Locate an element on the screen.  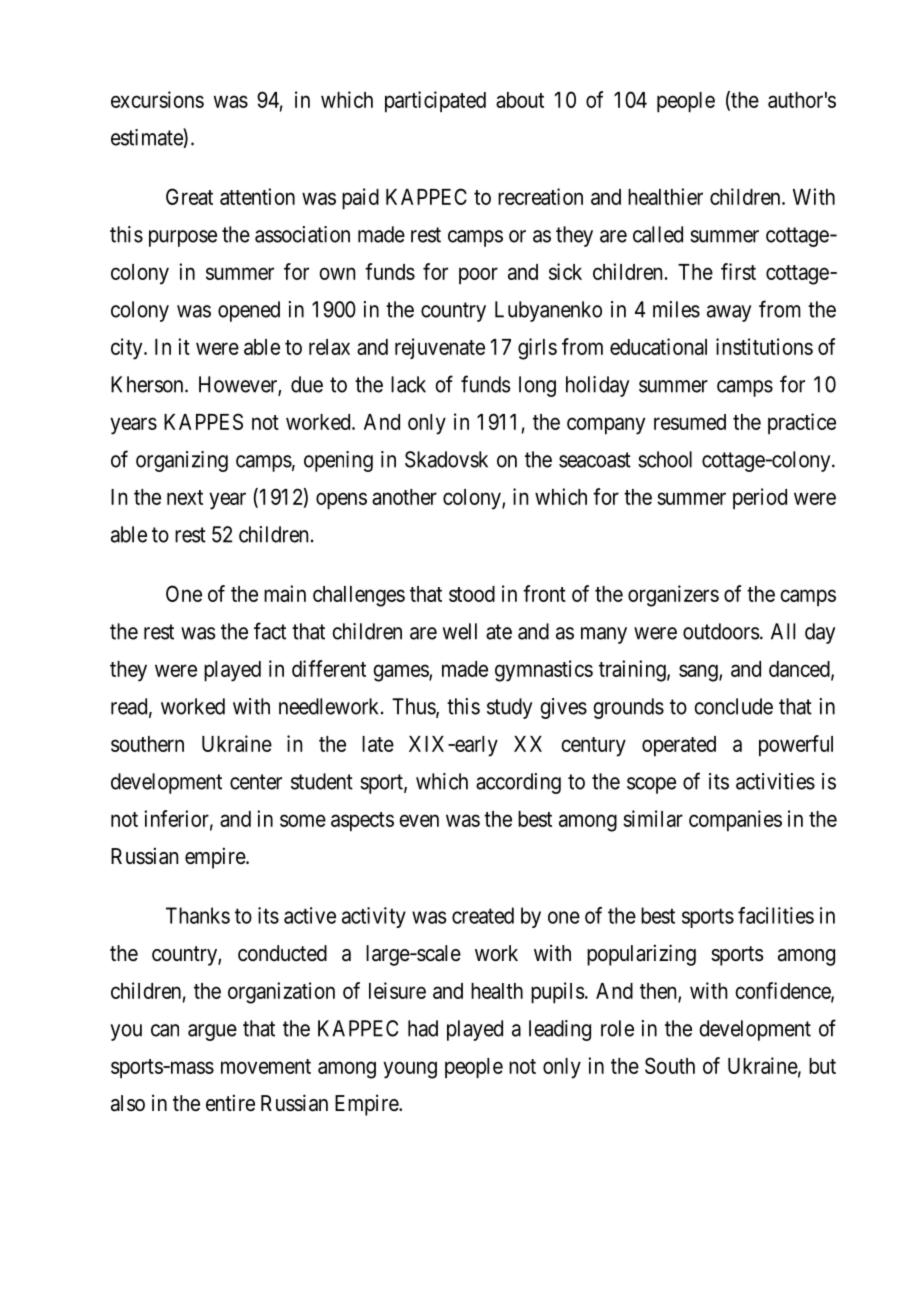
called is located at coordinates (658, 234).
